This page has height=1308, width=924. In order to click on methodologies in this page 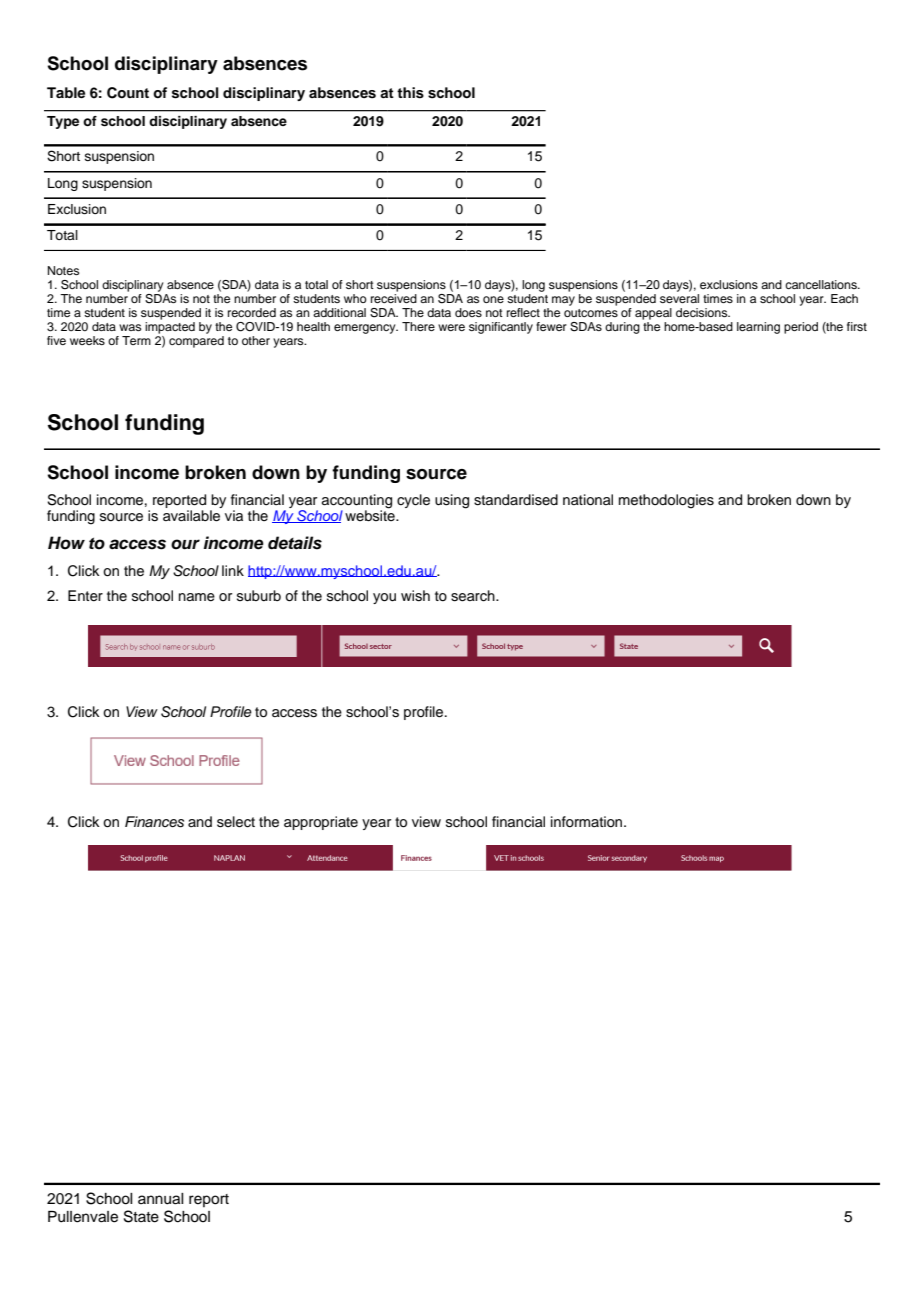, I will do `click(666, 501)`.
